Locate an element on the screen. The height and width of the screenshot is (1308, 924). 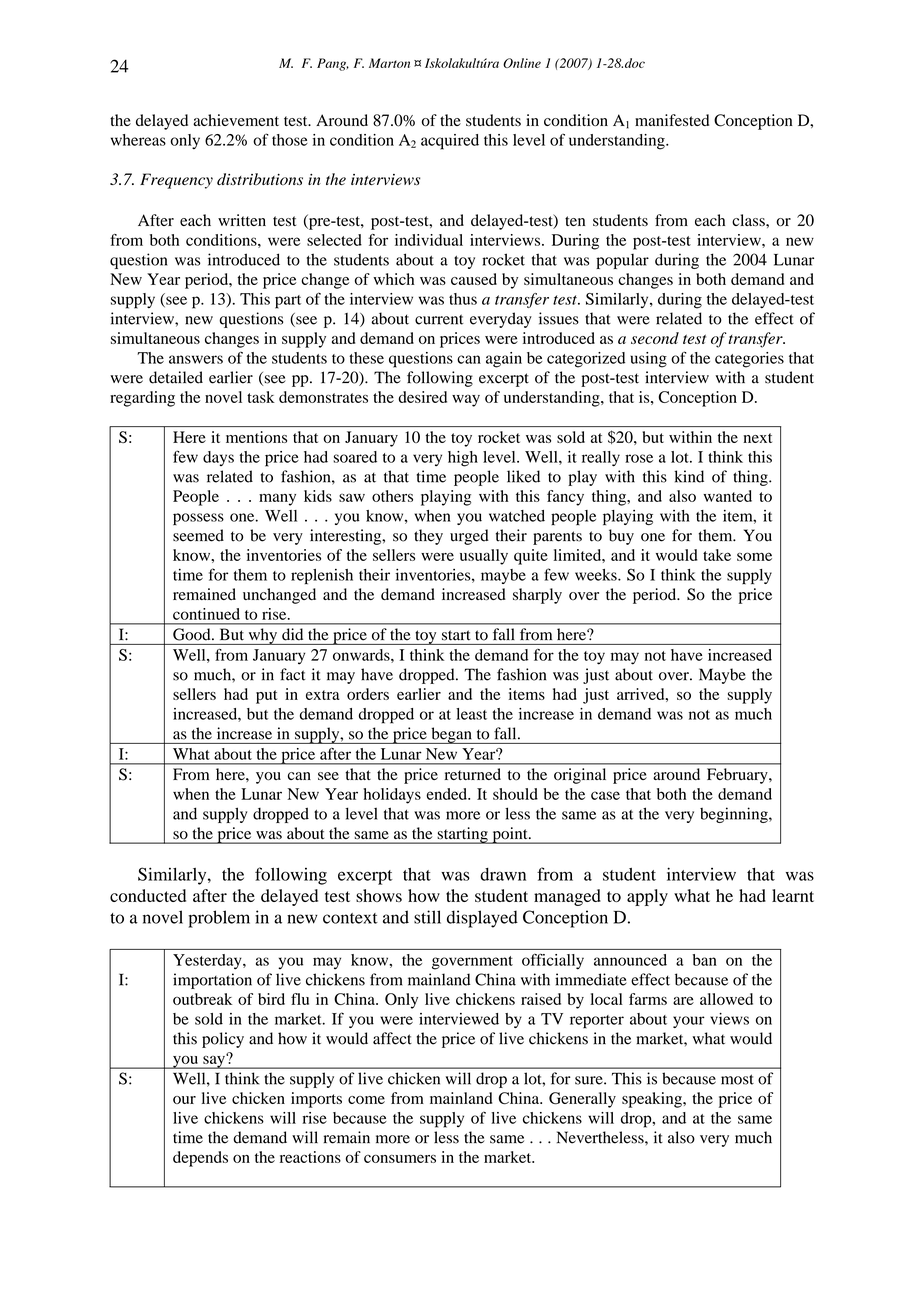
manifested is located at coordinates (672, 120).
